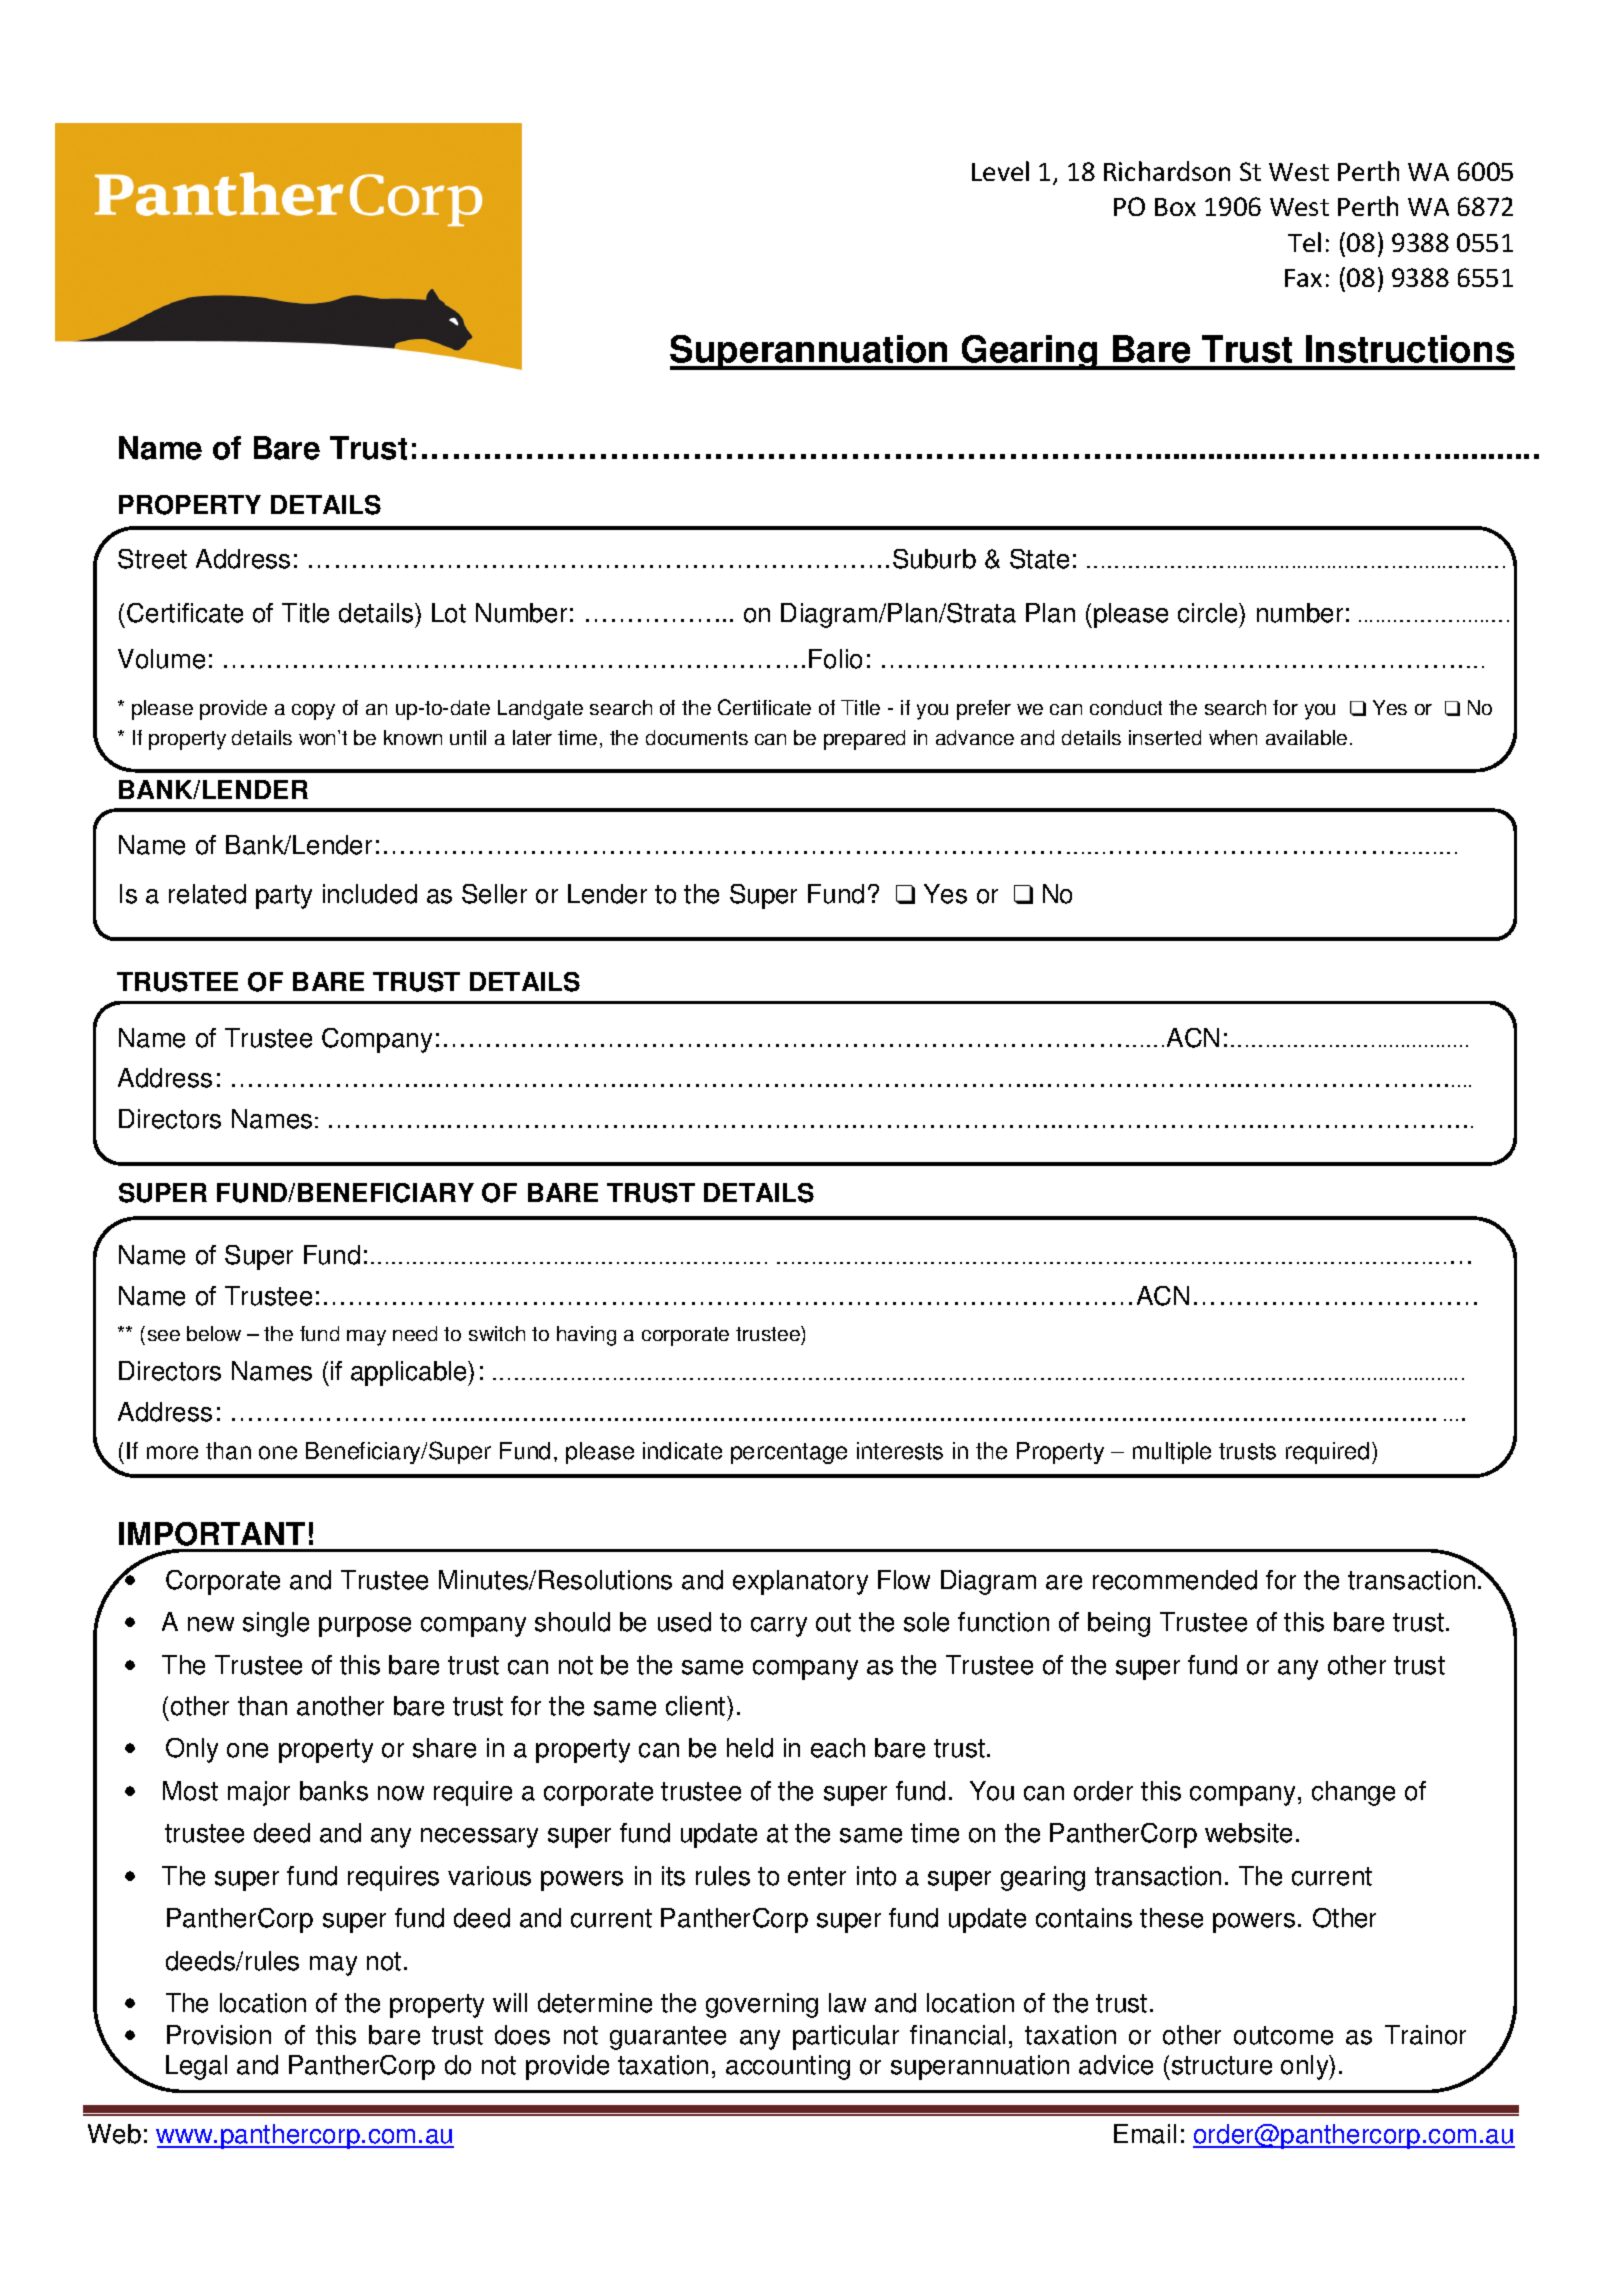  What do you see at coordinates (864, 740) in the screenshot?
I see `prepared` at bounding box center [864, 740].
